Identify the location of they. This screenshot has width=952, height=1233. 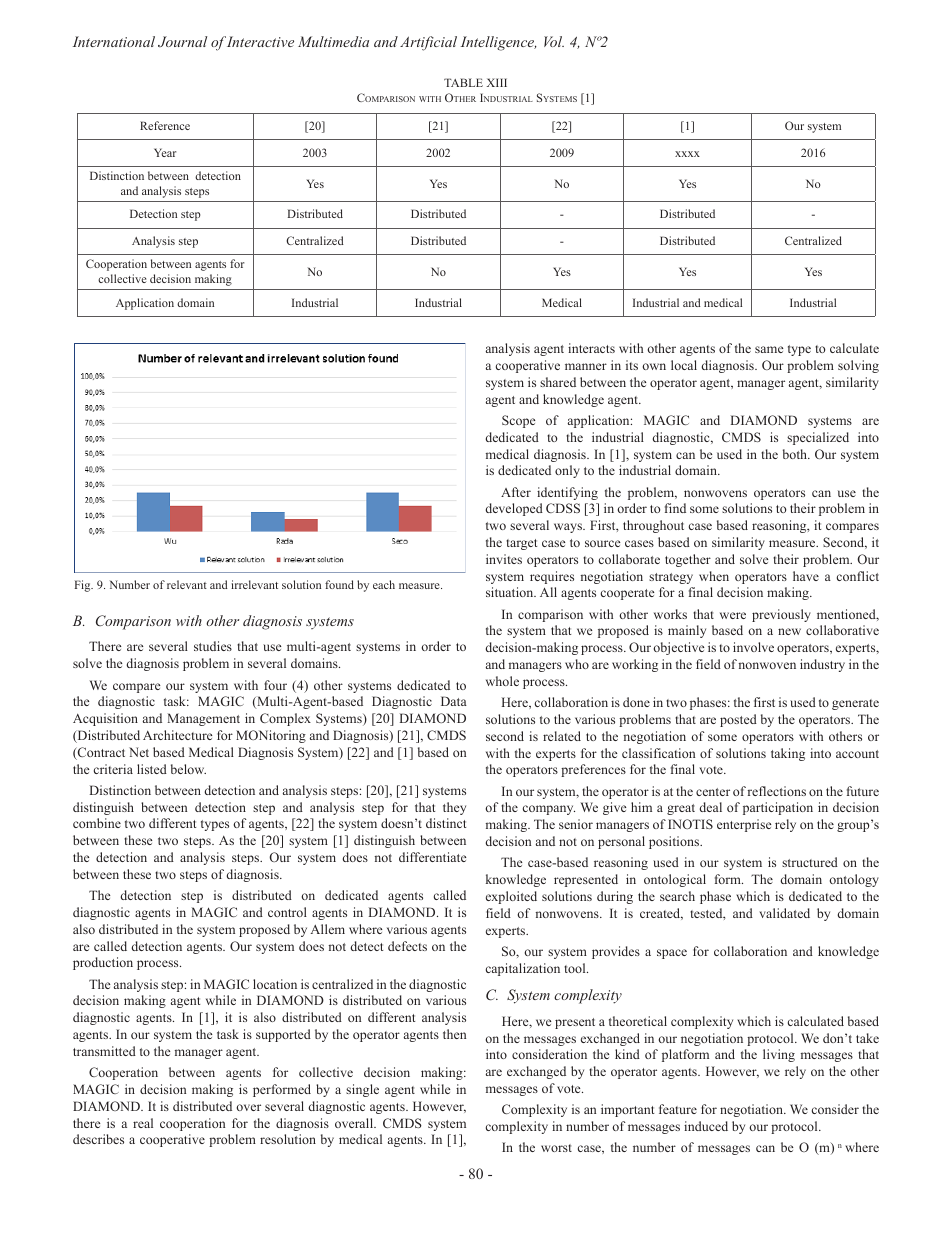
(454, 808).
